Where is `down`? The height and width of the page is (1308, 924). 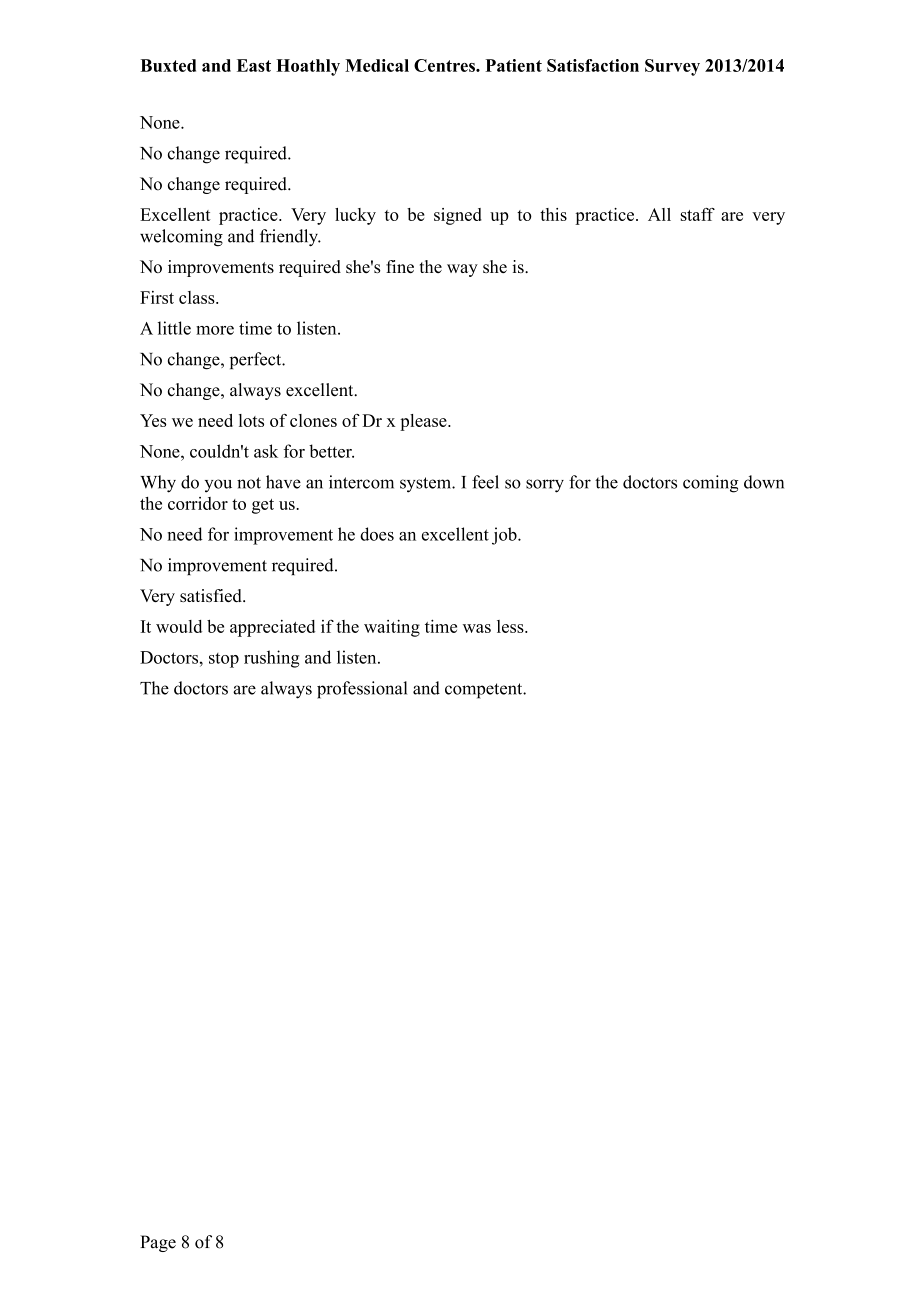
down is located at coordinates (764, 482).
